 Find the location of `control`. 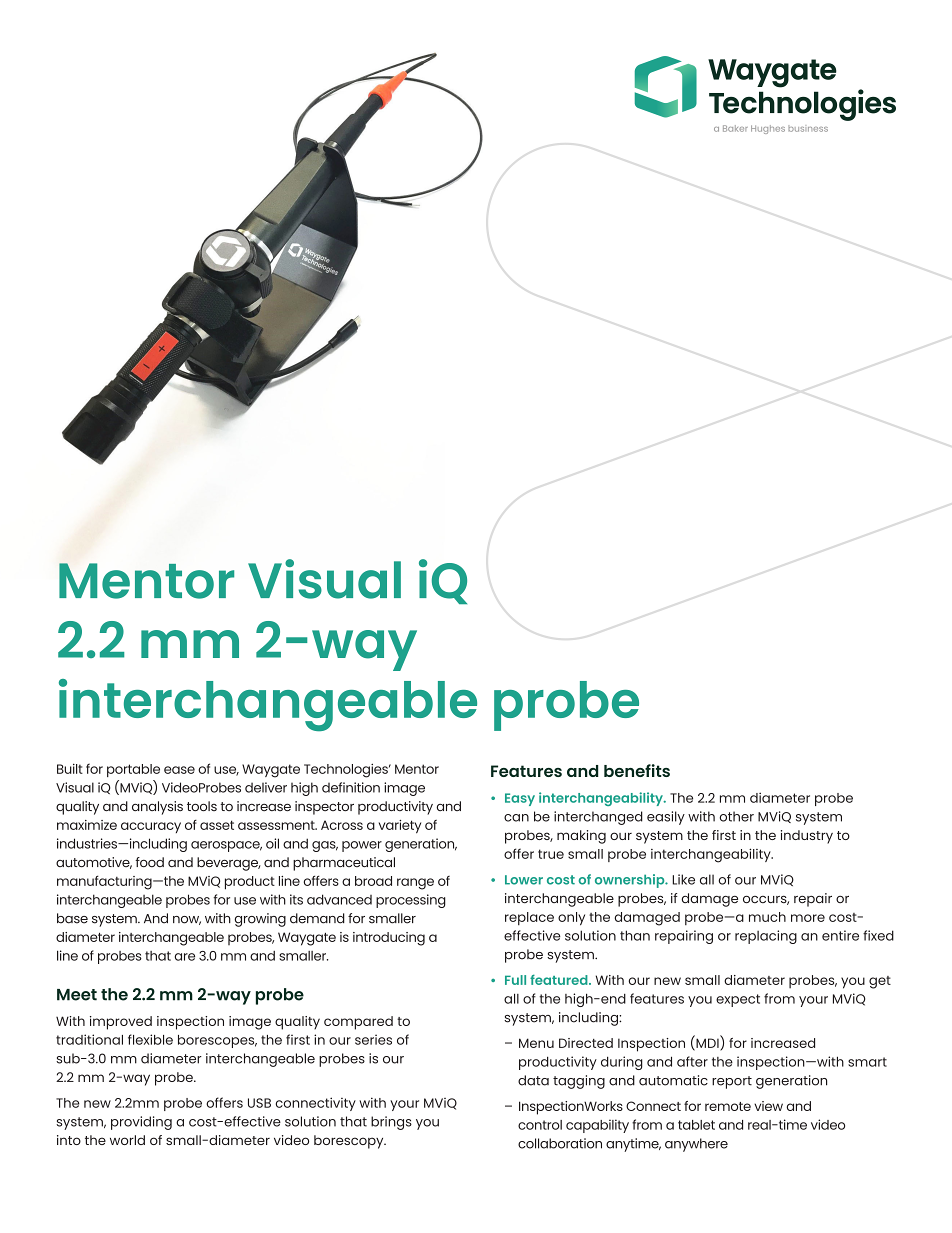

control is located at coordinates (540, 1125).
